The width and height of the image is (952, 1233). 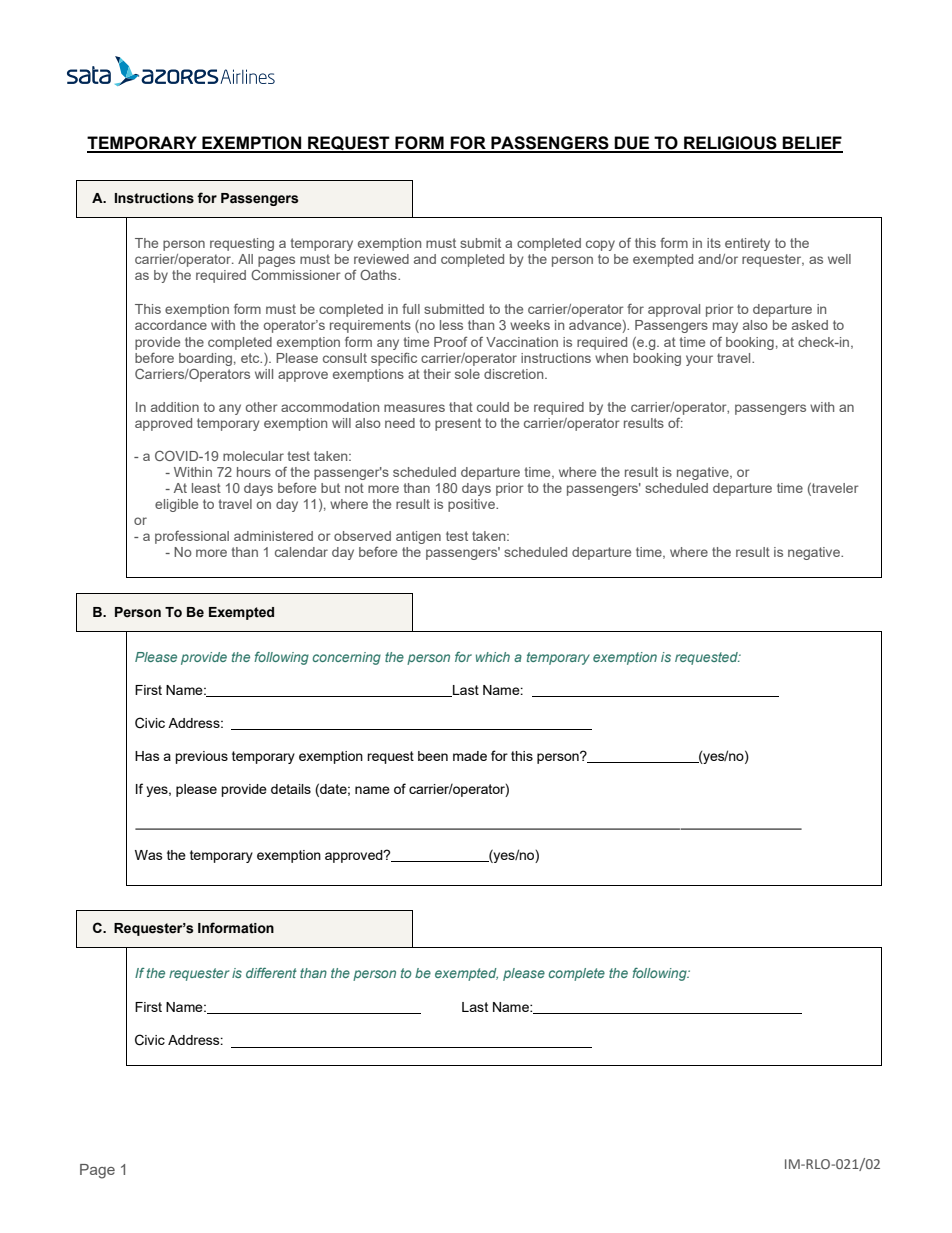 I want to click on details, so click(x=291, y=789).
